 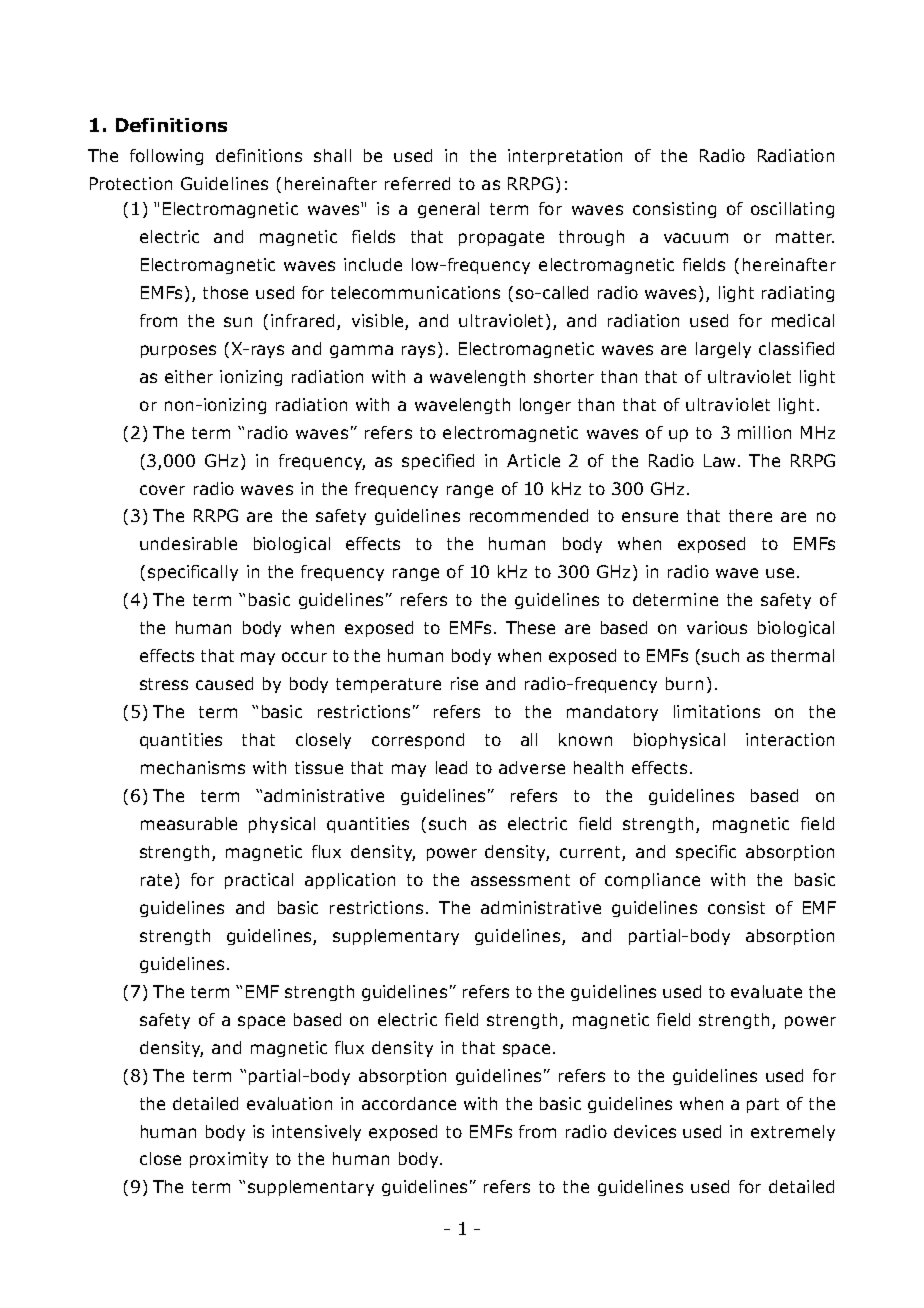 I want to click on general, so click(x=448, y=210).
